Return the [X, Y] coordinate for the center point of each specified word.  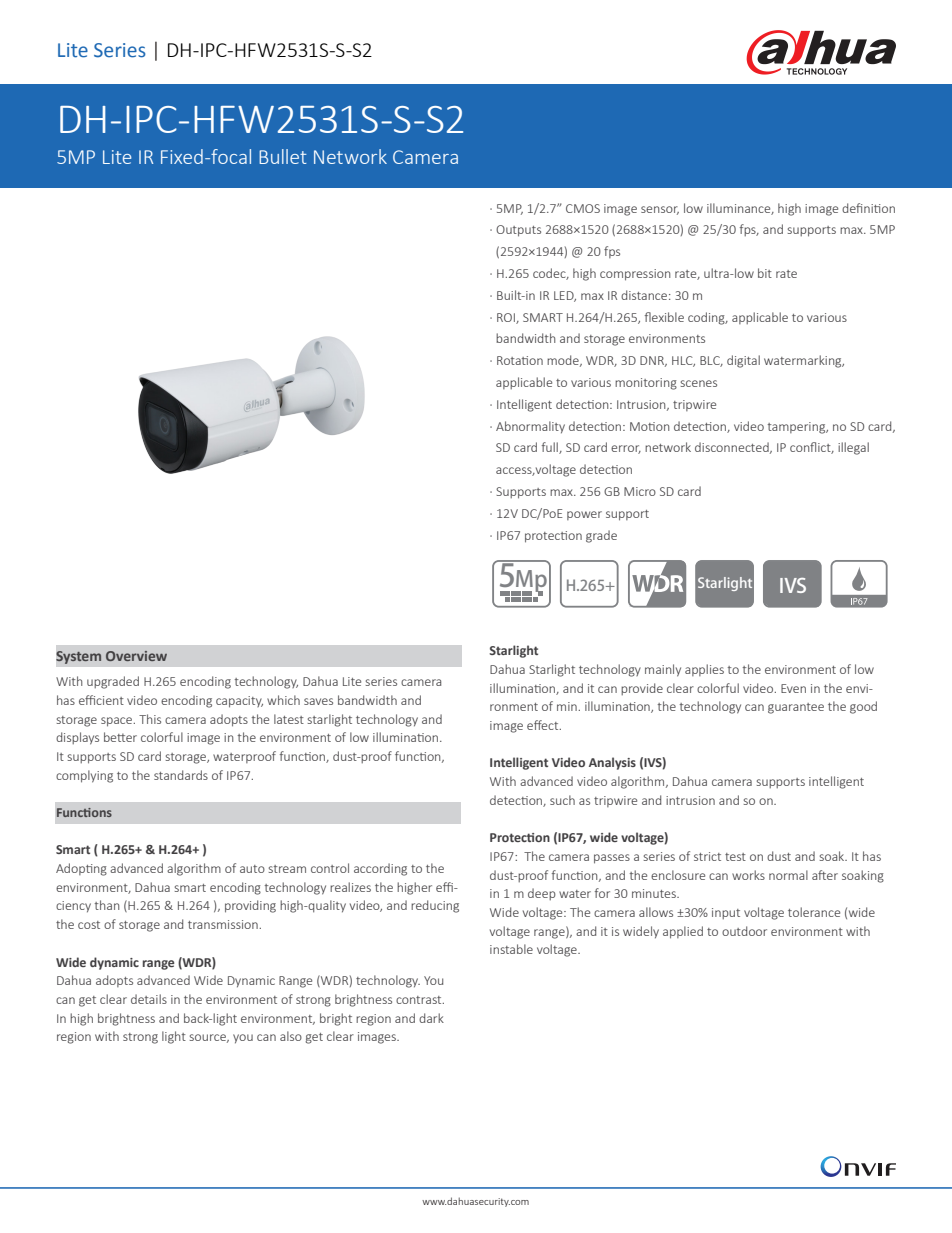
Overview [136, 656]
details [149, 999]
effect [544, 725]
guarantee [796, 708]
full [551, 448]
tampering [798, 428]
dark [431, 1018]
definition [868, 208]
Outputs [518, 231]
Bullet [283, 156]
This [150, 719]
